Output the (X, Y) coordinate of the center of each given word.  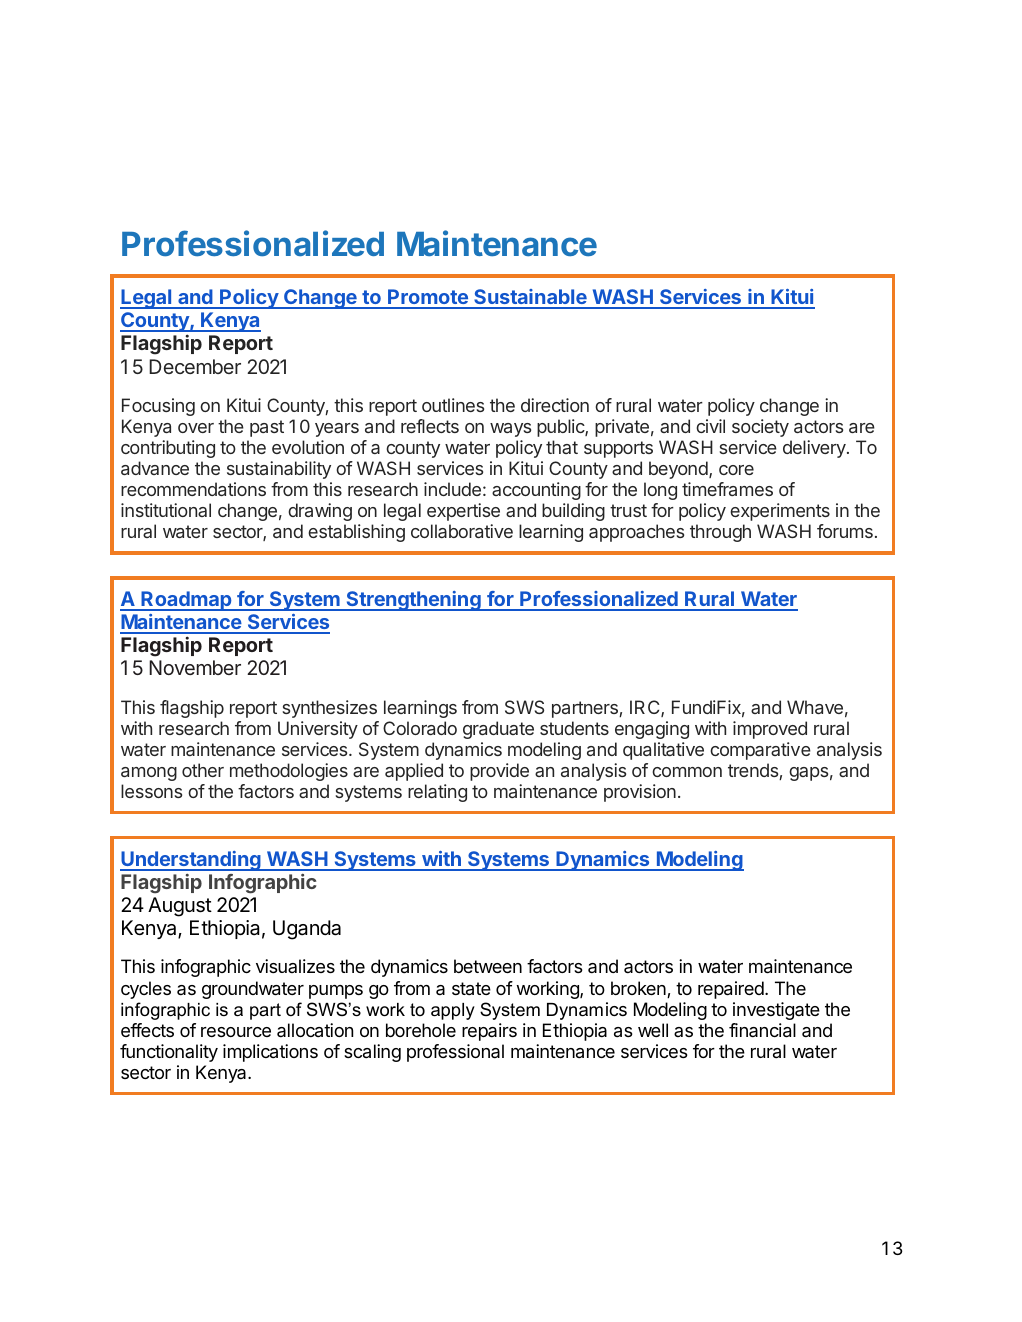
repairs (489, 1032)
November (195, 667)
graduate (498, 730)
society (760, 428)
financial (762, 1030)
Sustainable (530, 298)
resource (236, 1032)
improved (770, 730)
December (195, 366)
